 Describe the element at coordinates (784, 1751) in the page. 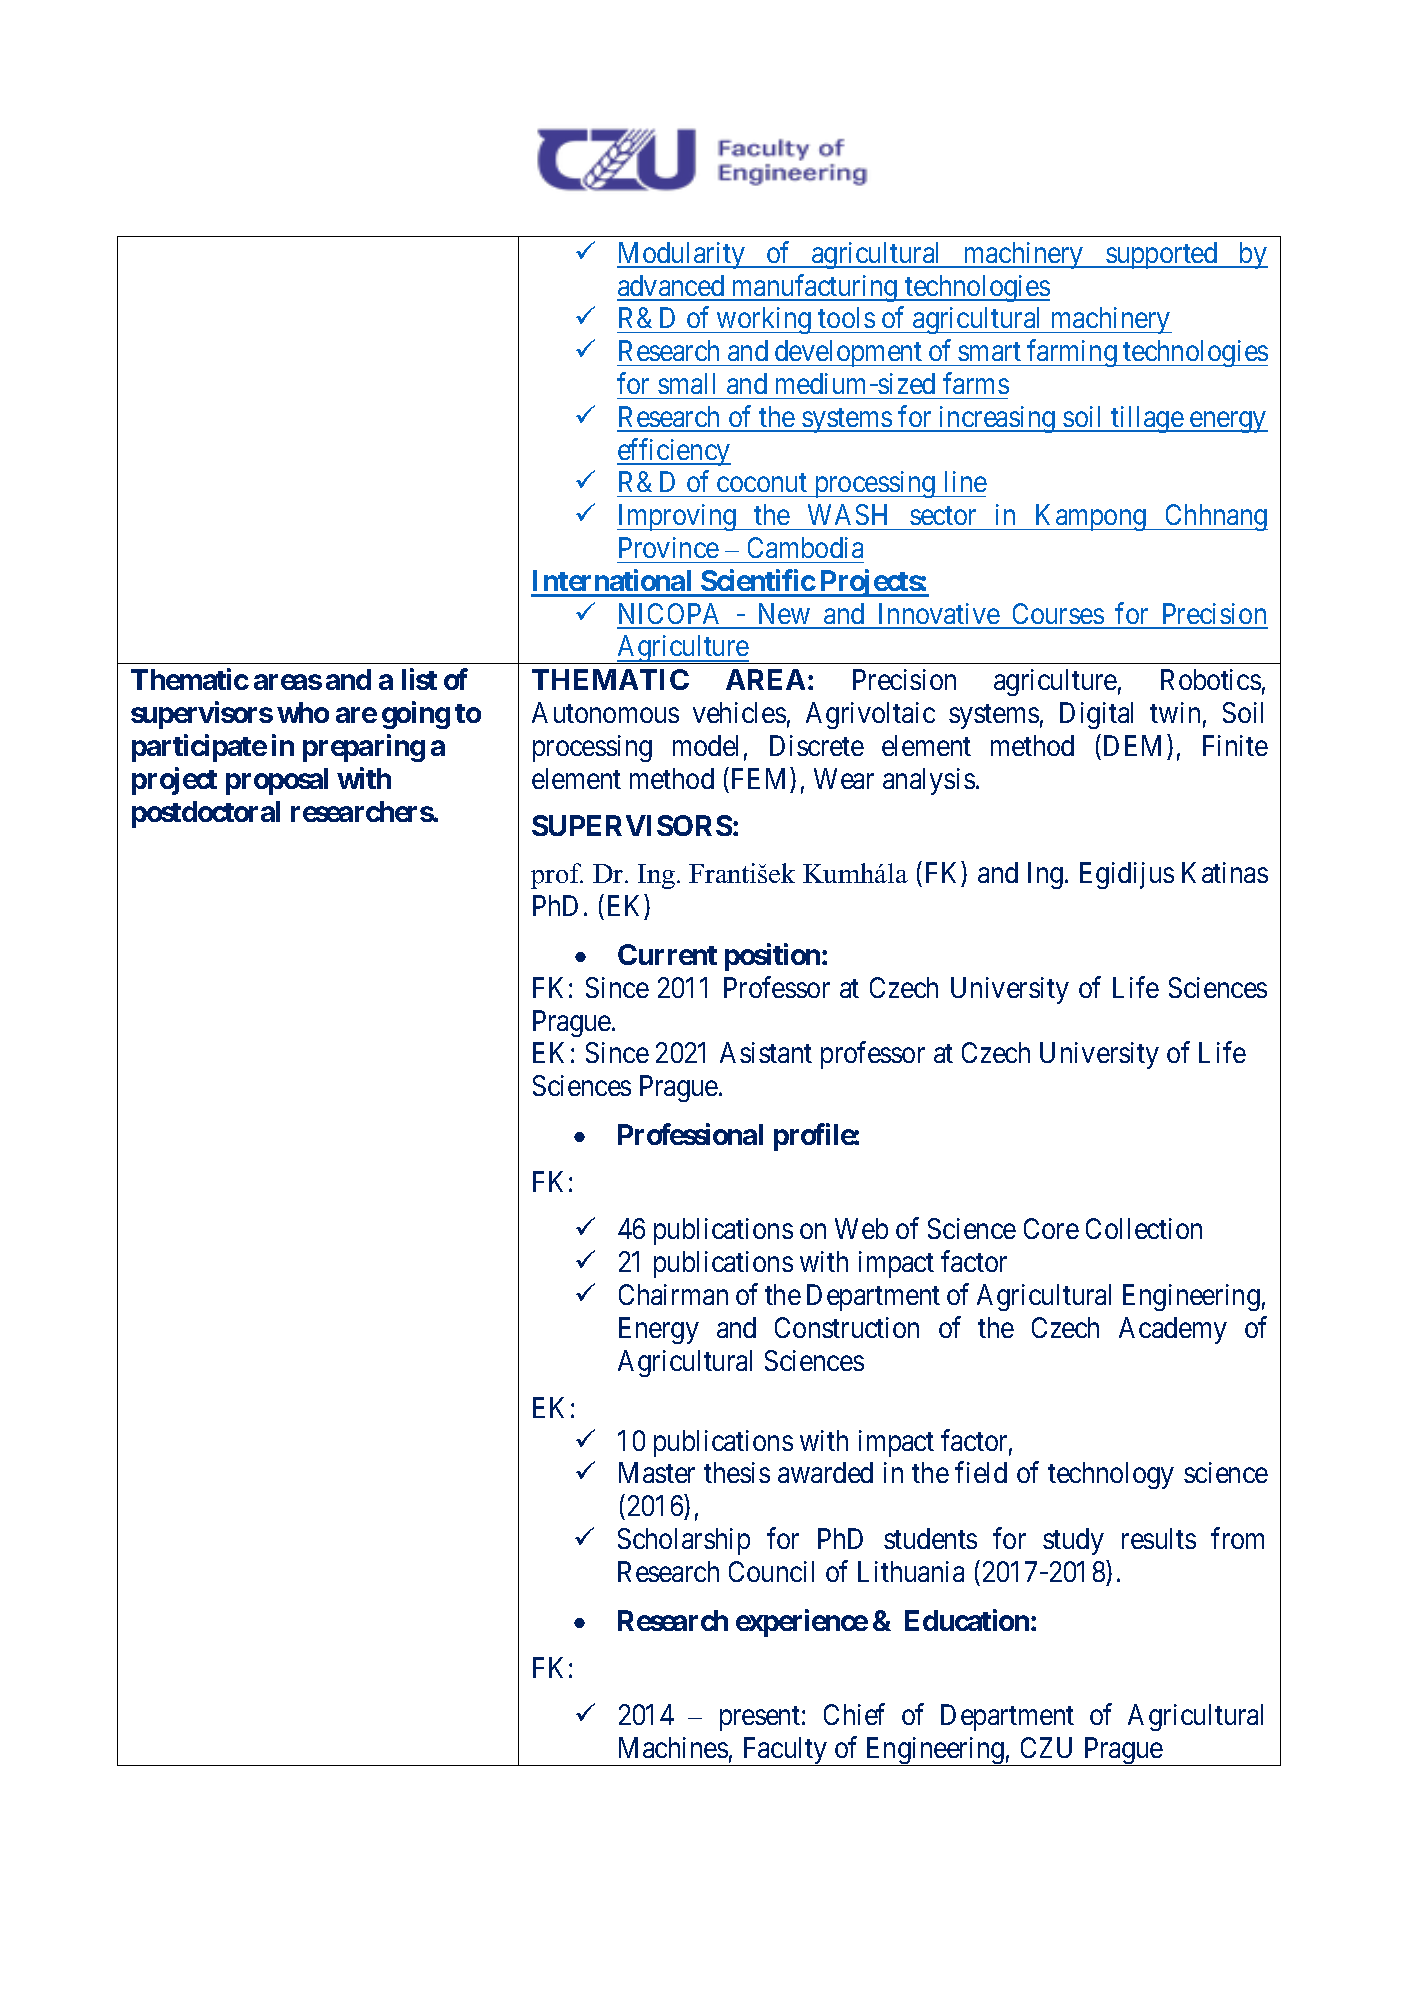

I see `Faculty` at that location.
